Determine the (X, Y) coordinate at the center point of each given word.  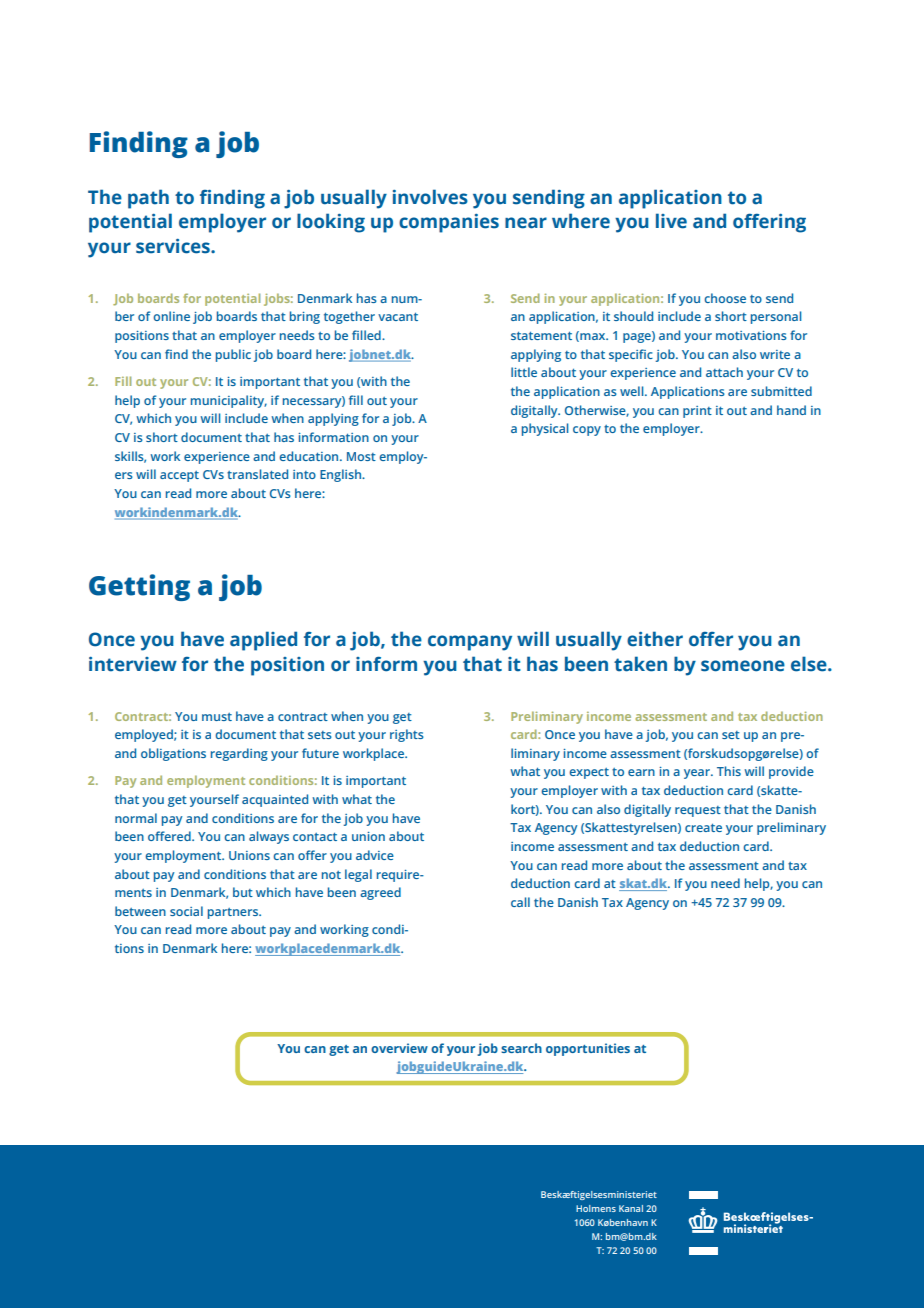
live (671, 221)
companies (449, 223)
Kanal (631, 1208)
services (174, 246)
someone (743, 666)
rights (407, 735)
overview (399, 1048)
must (217, 717)
